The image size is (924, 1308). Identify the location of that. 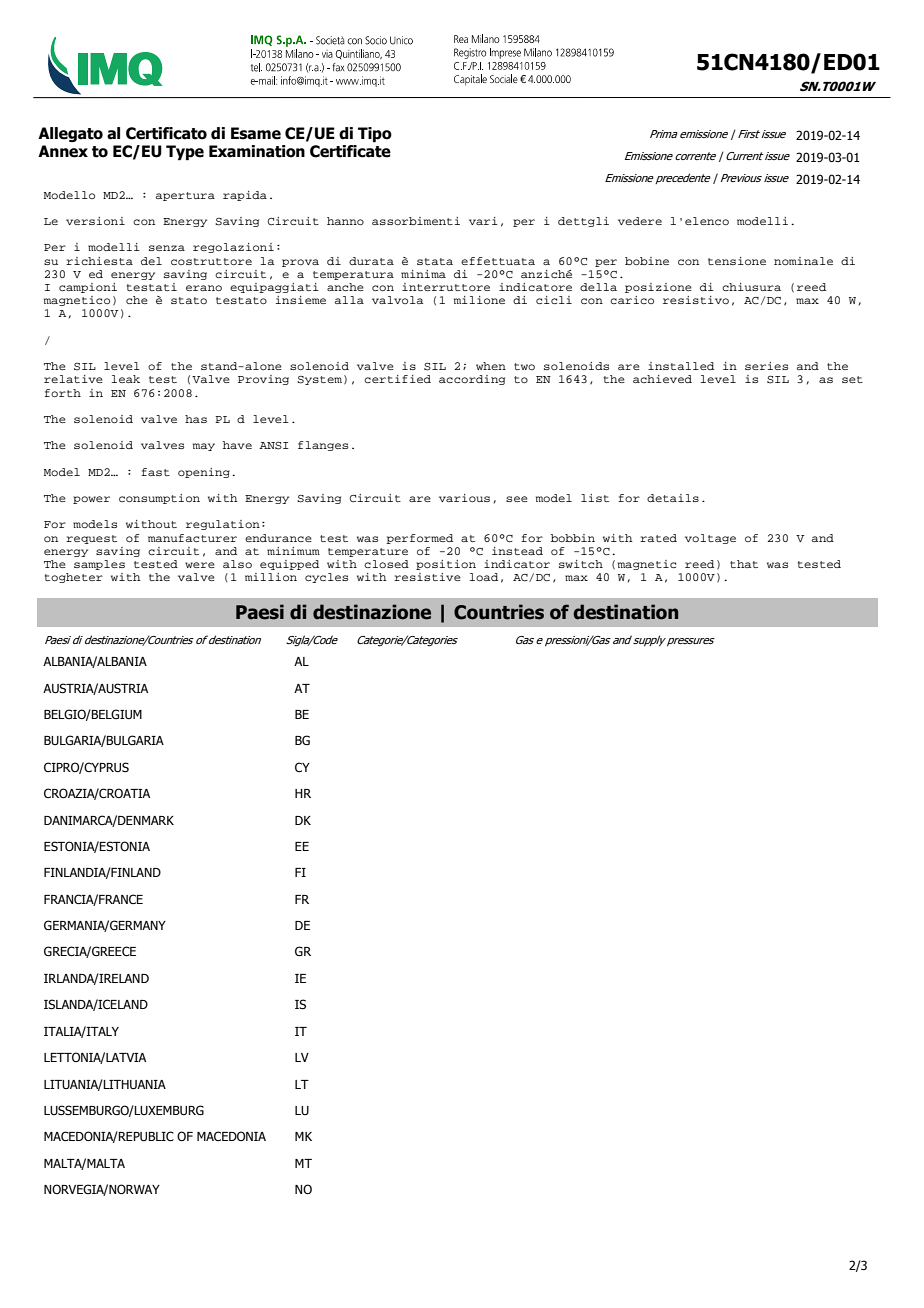
(744, 564).
